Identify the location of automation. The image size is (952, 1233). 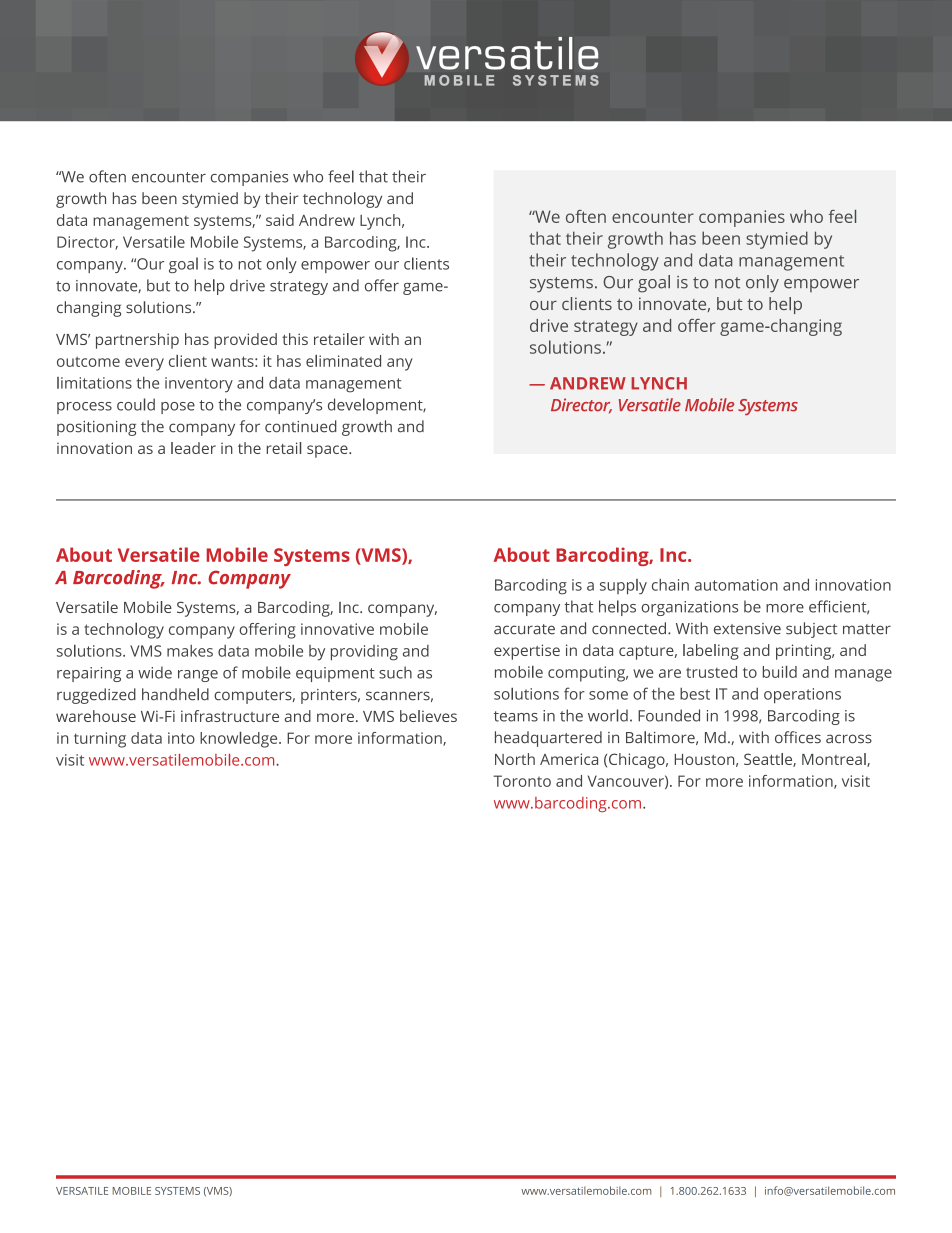
(736, 585).
